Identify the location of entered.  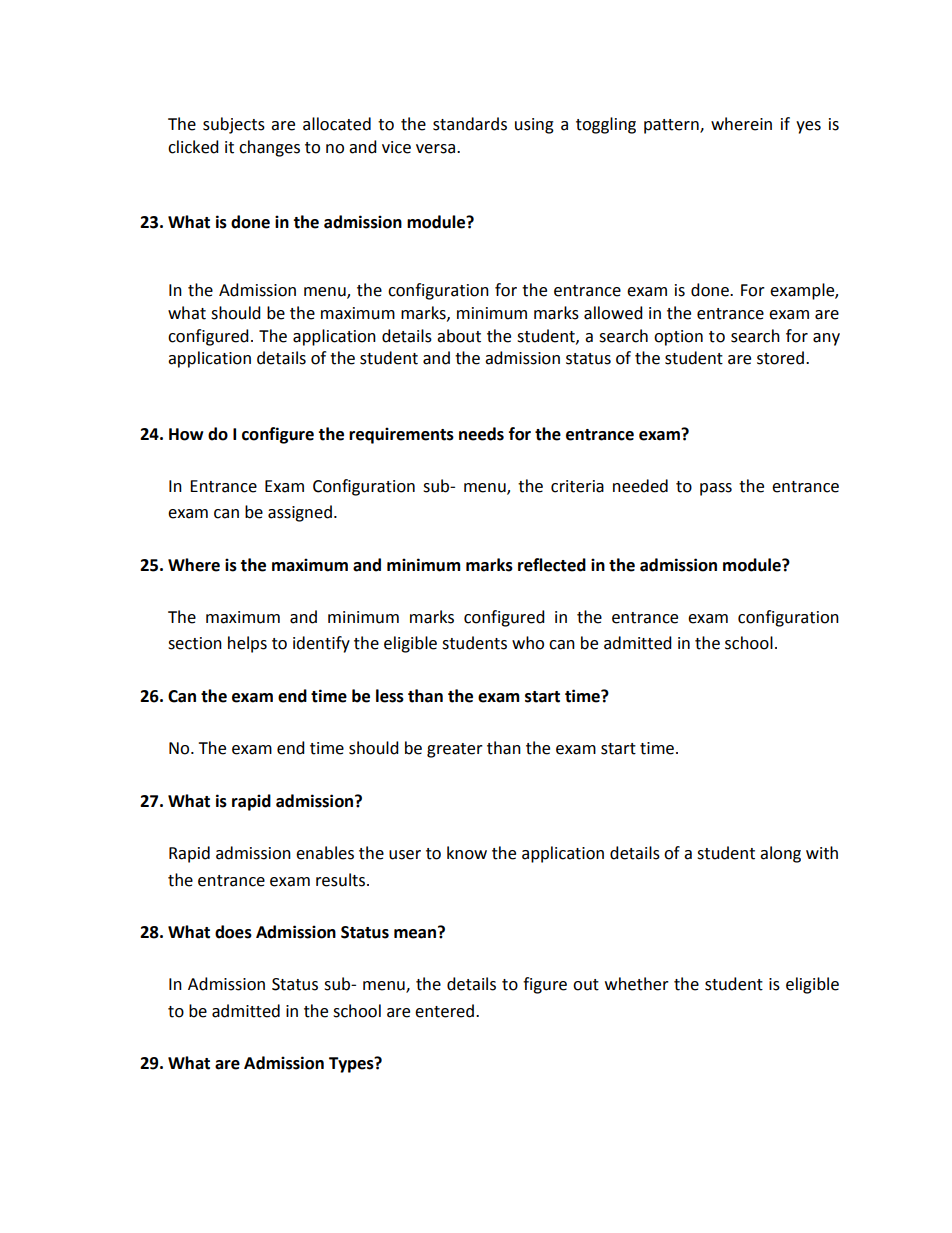
(444, 1011).
